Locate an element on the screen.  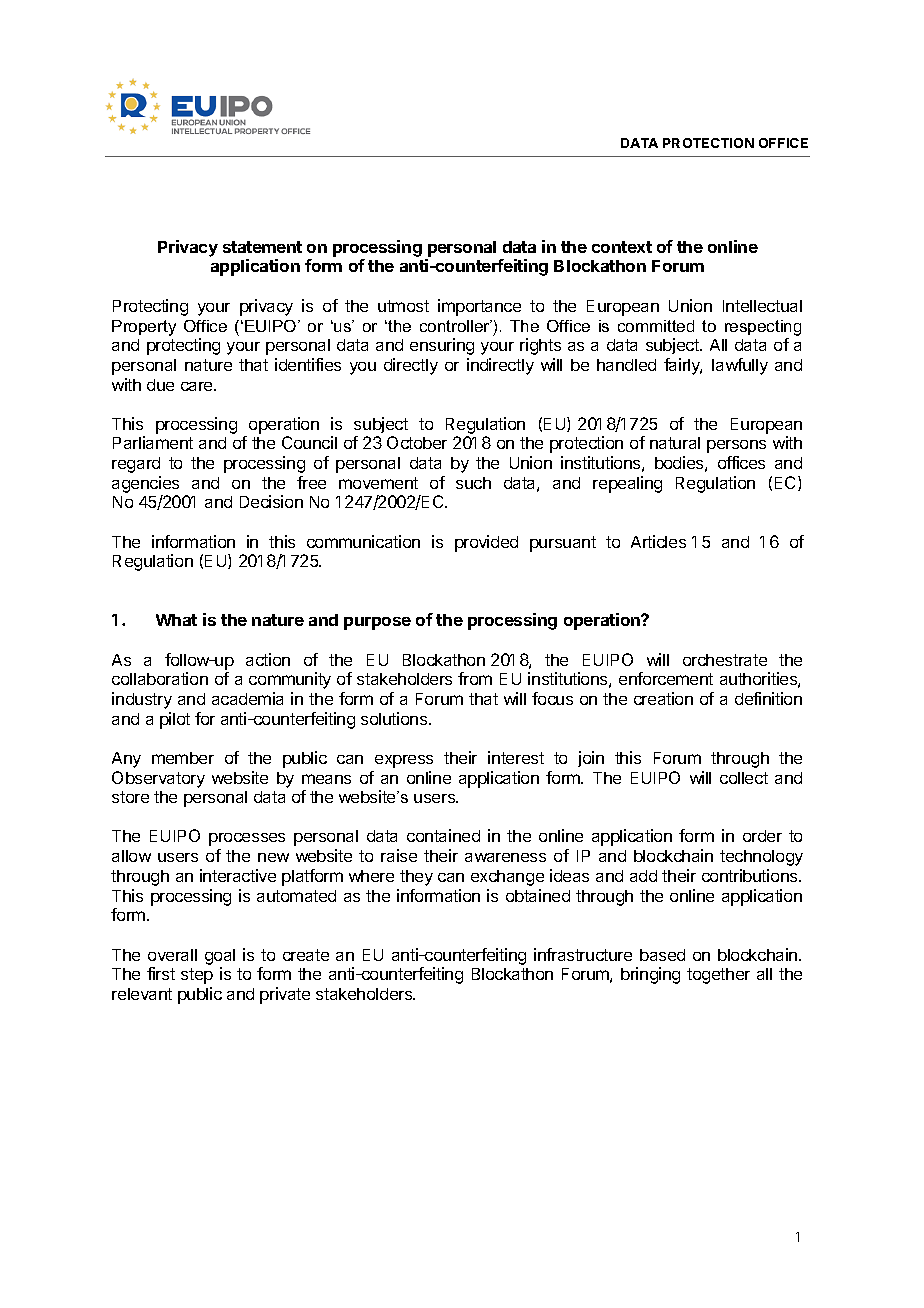
step is located at coordinates (197, 976).
